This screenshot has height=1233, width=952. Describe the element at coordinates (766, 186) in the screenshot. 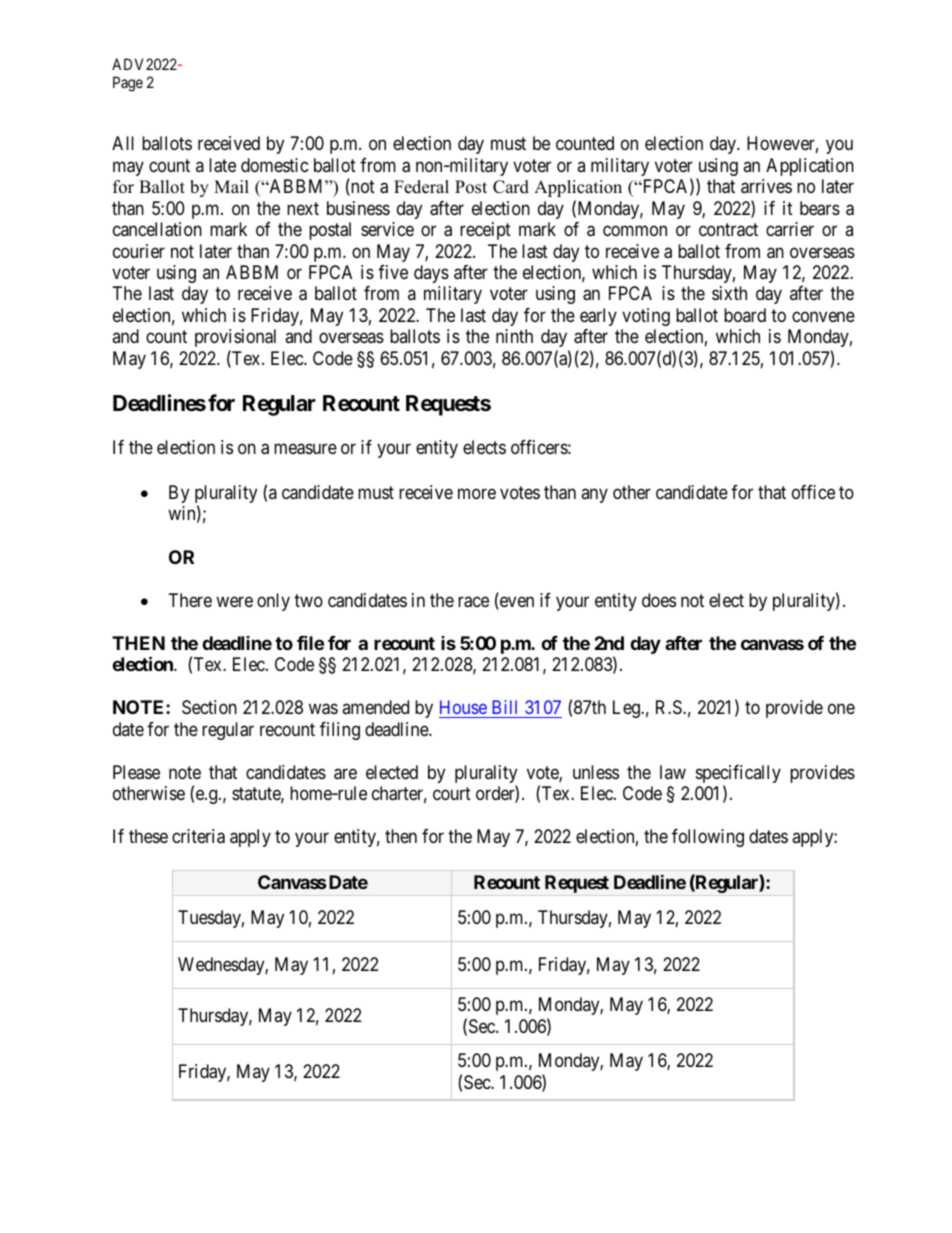

I see `arrives` at that location.
